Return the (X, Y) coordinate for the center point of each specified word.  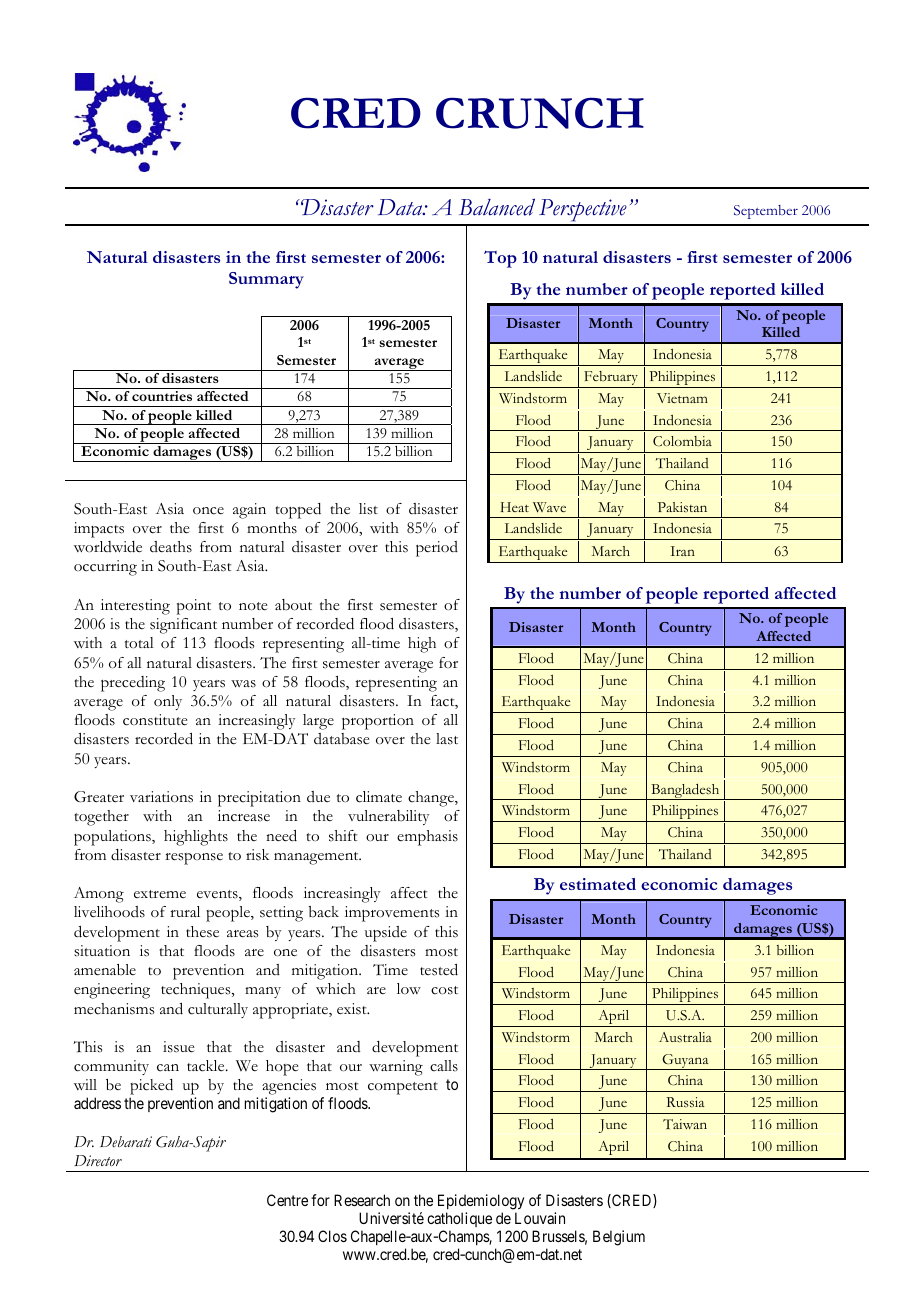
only (168, 702)
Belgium (619, 1238)
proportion (378, 722)
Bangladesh (685, 792)
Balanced (497, 207)
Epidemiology (481, 1202)
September (766, 212)
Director (98, 1161)
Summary (266, 280)
